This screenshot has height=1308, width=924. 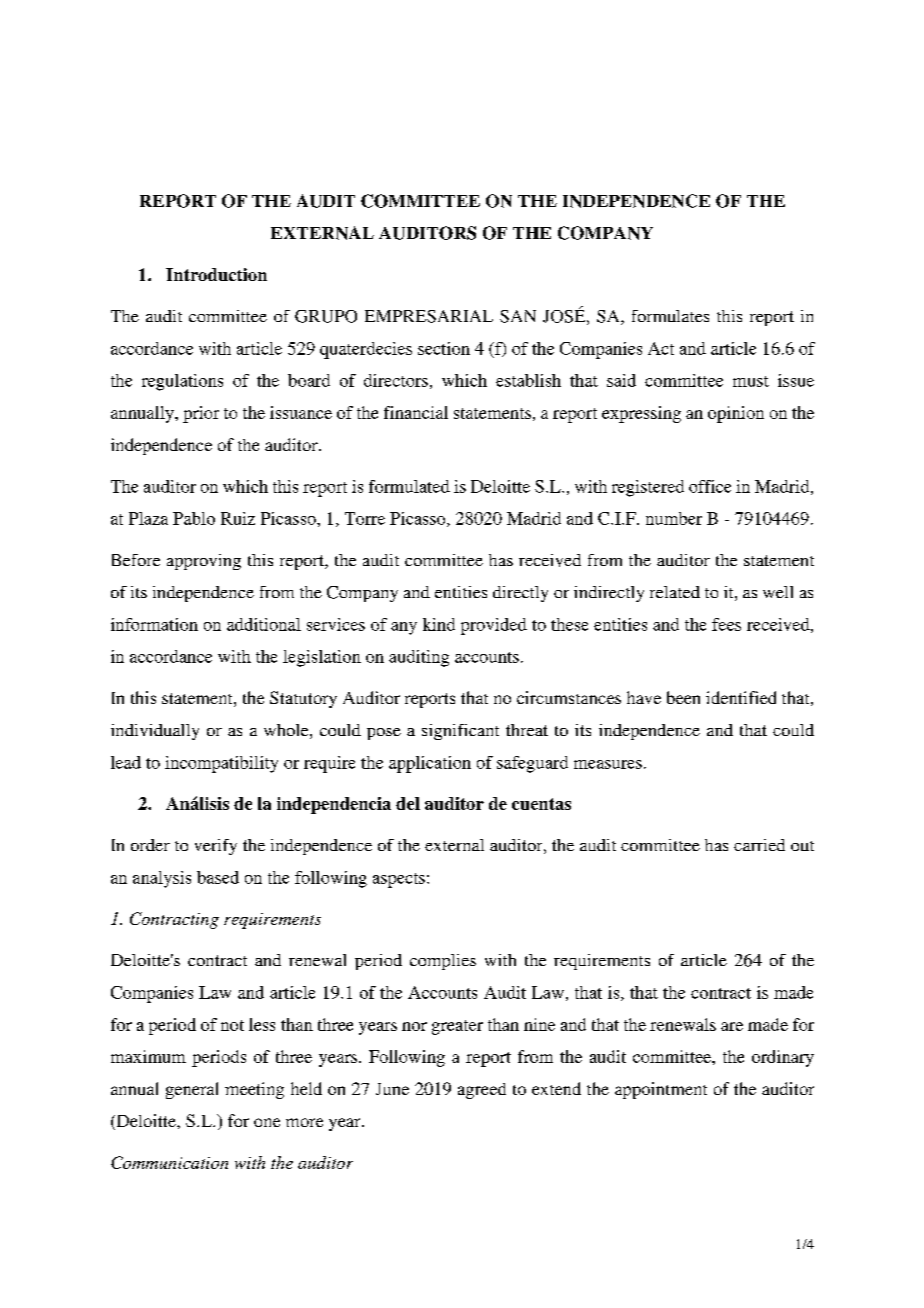 I want to click on Introduction, so click(x=216, y=274).
